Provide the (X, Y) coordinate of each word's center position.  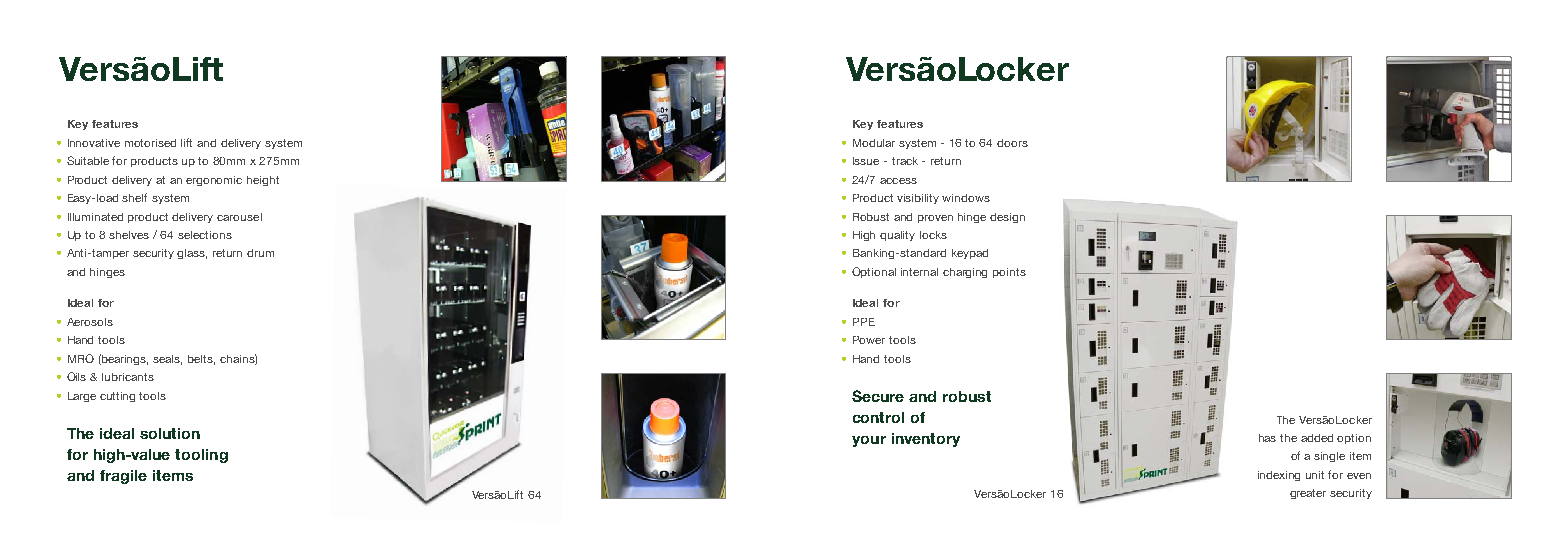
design (1007, 218)
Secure (878, 396)
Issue (866, 161)
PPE (864, 322)
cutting (117, 397)
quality (897, 236)
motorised (150, 143)
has (1267, 438)
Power (869, 340)
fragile (123, 477)
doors (1012, 143)
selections (205, 235)
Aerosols (90, 322)
